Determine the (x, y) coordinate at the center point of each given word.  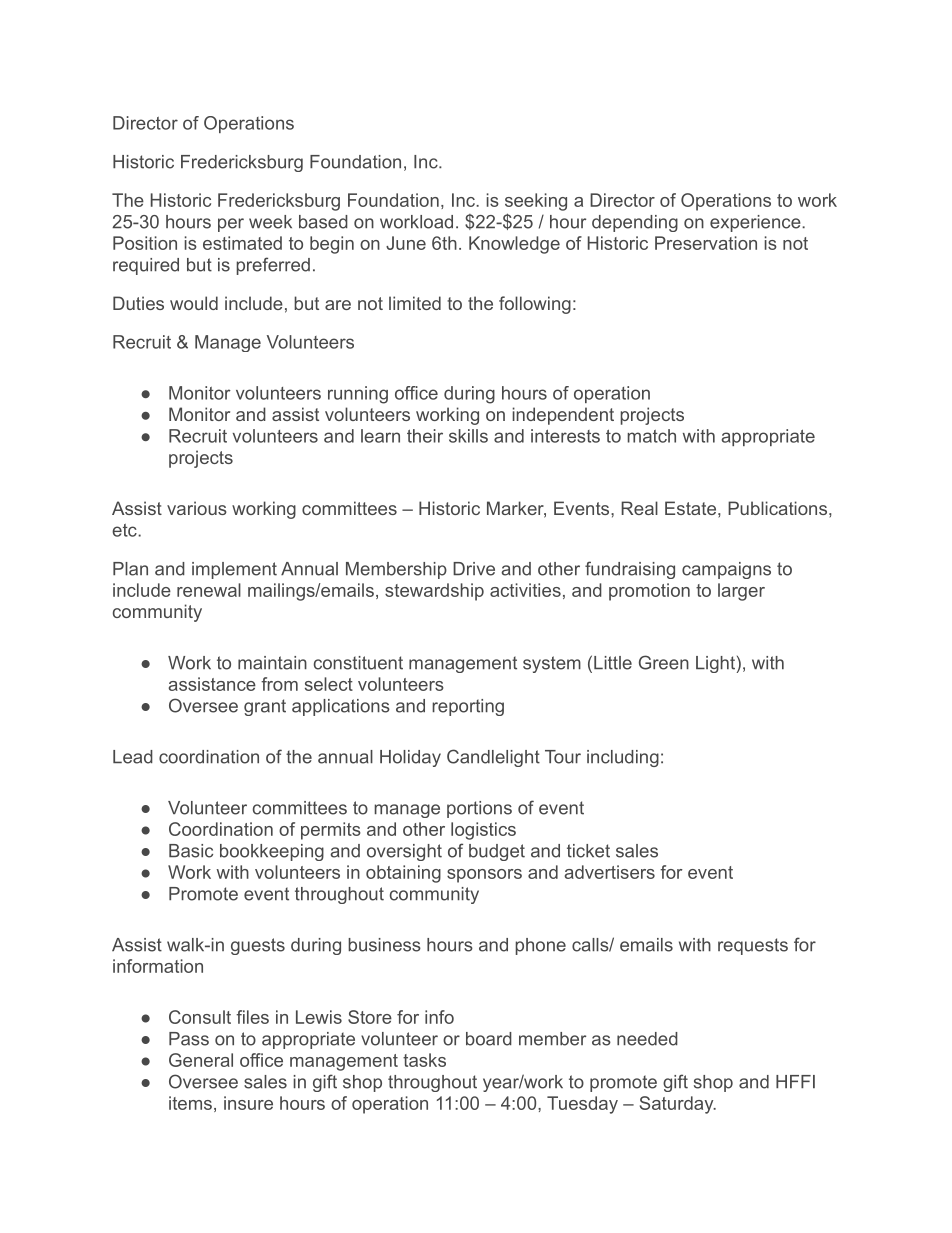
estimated (242, 243)
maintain (272, 663)
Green (664, 662)
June (406, 243)
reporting (468, 707)
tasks (424, 1060)
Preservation (706, 243)
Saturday (678, 1105)
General (201, 1060)
